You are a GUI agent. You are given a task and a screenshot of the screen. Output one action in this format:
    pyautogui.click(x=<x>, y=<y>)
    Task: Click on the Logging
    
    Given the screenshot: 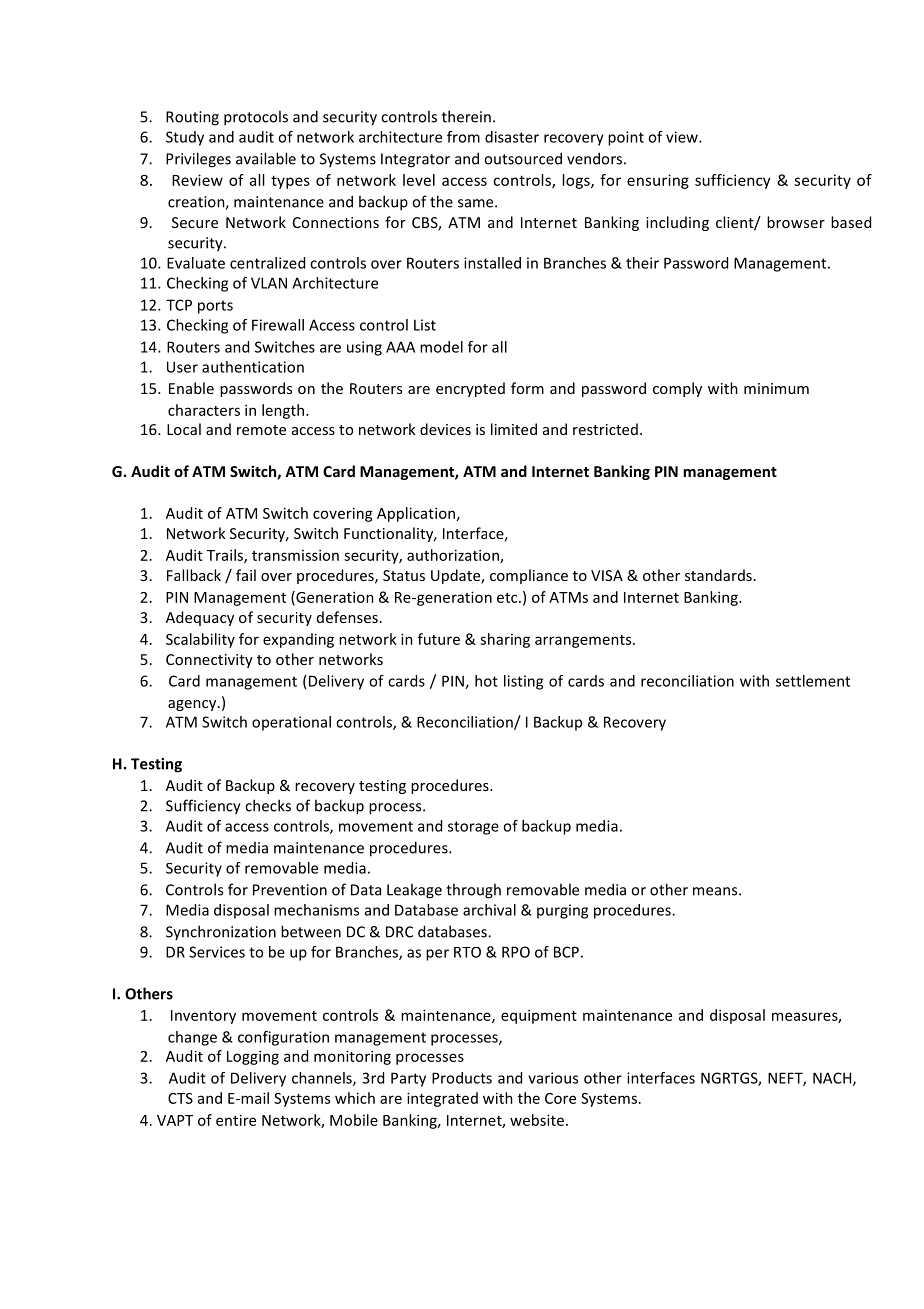 What is the action you would take?
    pyautogui.click(x=253, y=1057)
